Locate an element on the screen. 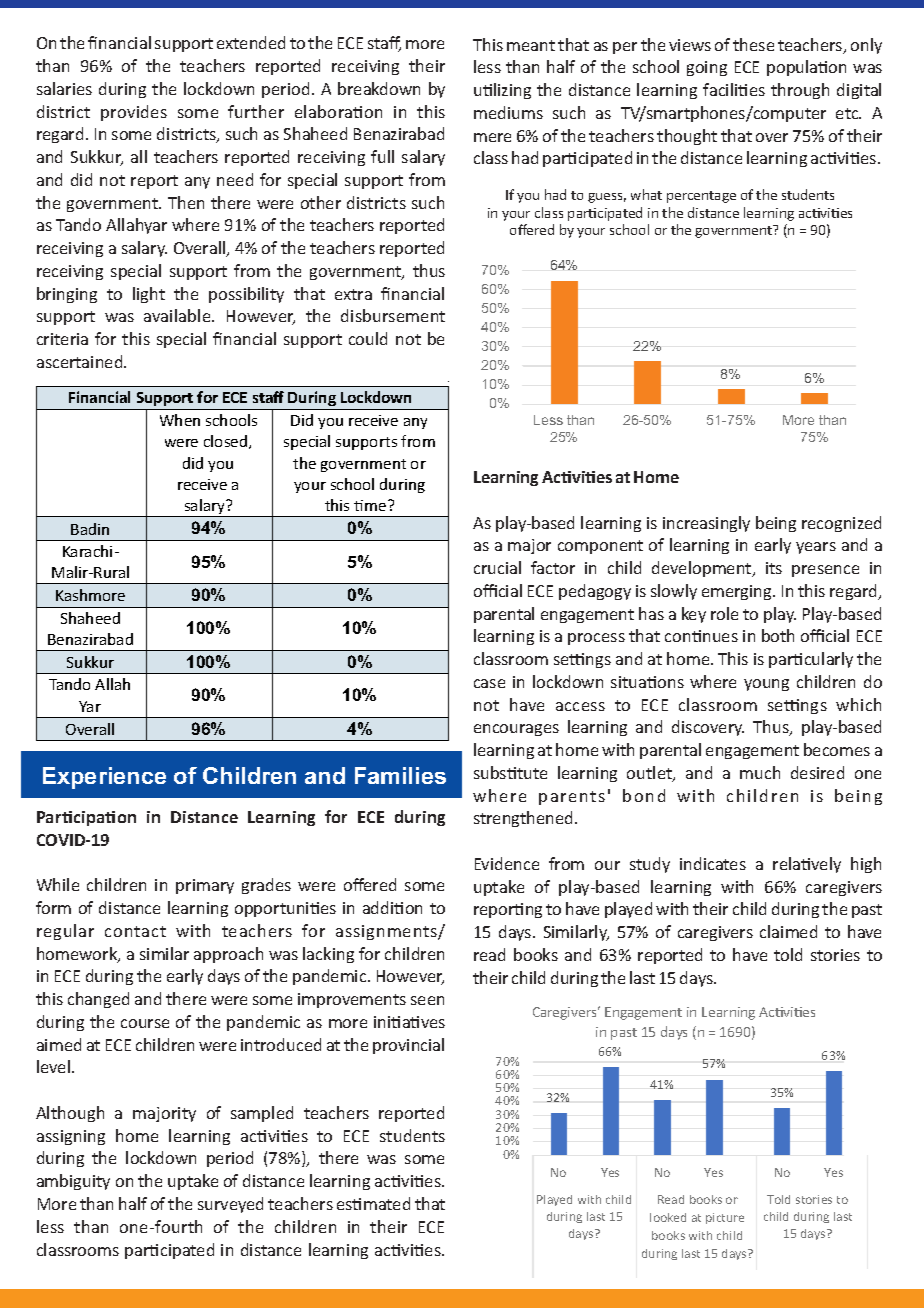 The image size is (924, 1308). through is located at coordinates (800, 91).
